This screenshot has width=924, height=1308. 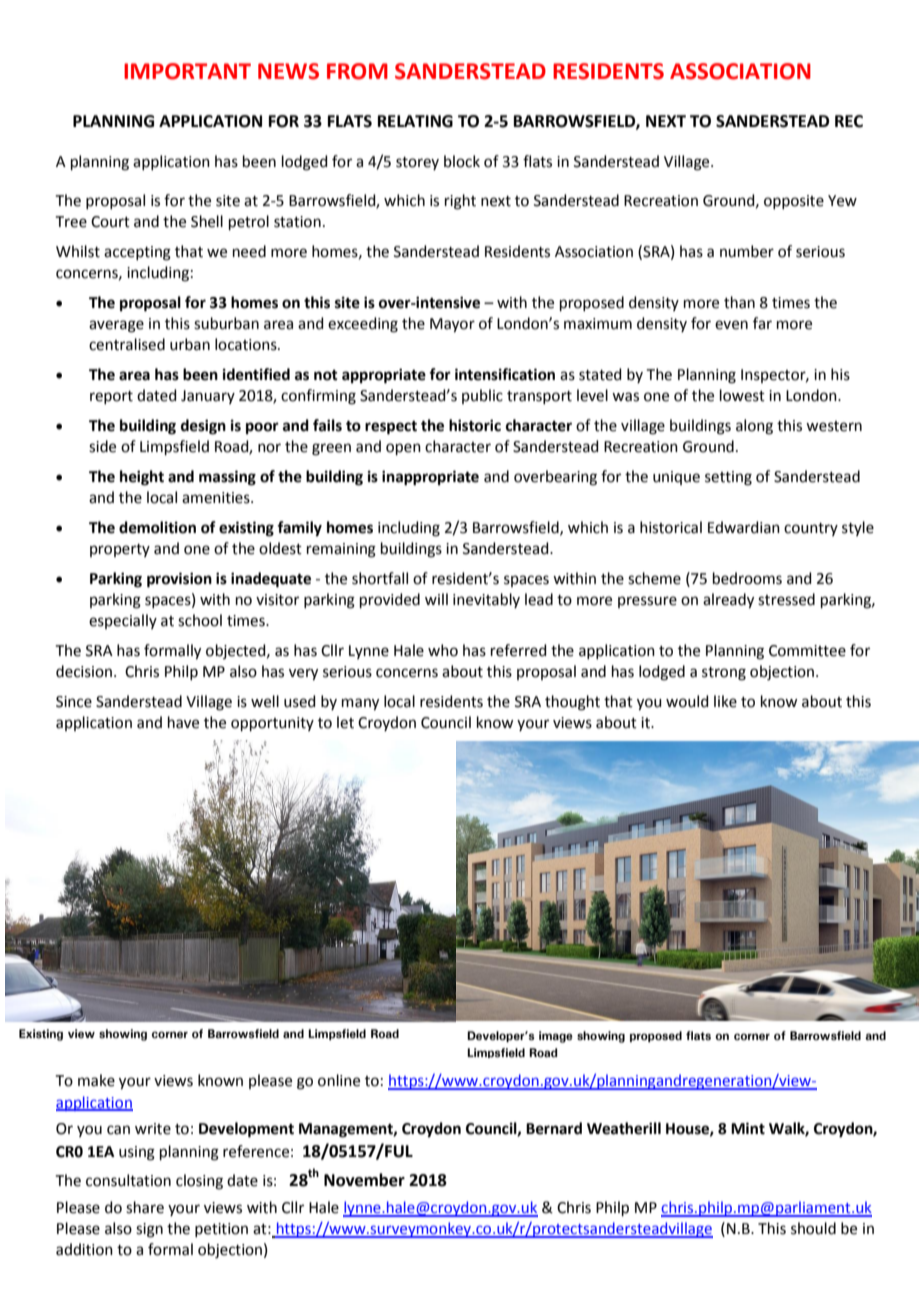 I want to click on let, so click(x=345, y=722).
